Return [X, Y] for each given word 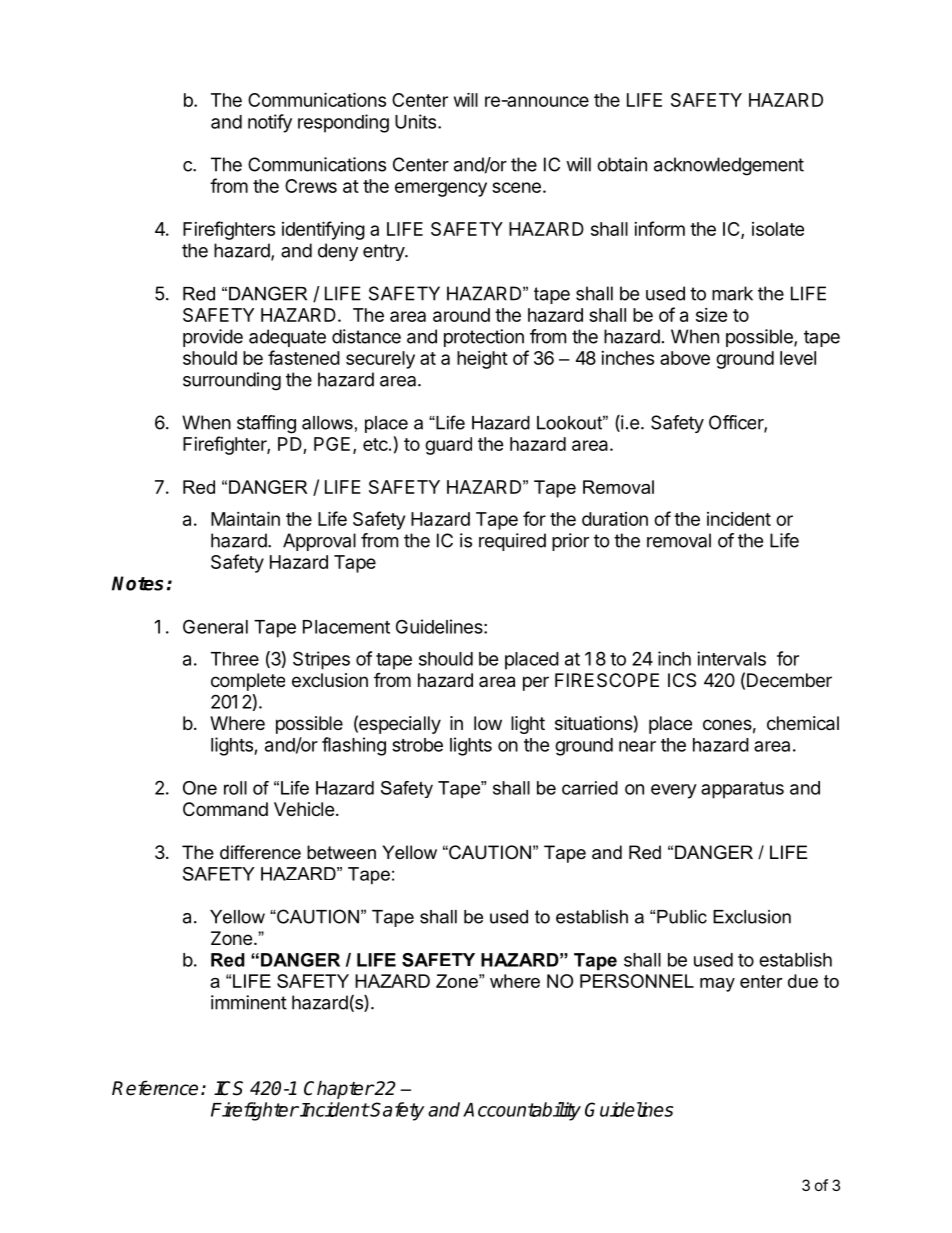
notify [270, 123]
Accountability [522, 1111]
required [512, 542]
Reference [155, 1088]
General [215, 626]
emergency [441, 189]
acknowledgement [729, 166]
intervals [731, 658]
